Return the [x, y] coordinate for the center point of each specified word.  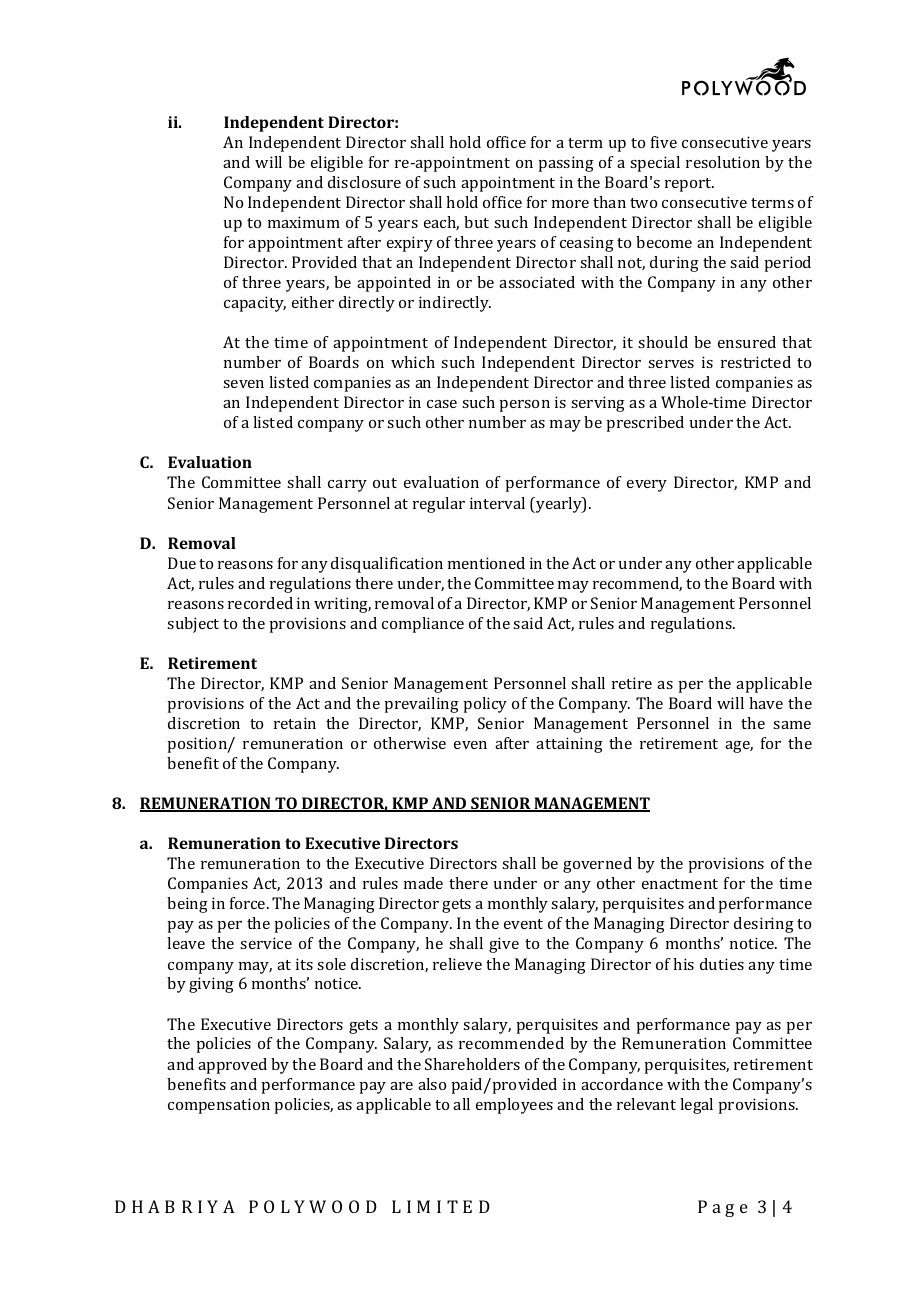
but [476, 222]
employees [514, 1106]
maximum [304, 222]
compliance [423, 625]
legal [696, 1106]
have [766, 703]
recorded [260, 603]
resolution [723, 162]
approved [232, 1066]
